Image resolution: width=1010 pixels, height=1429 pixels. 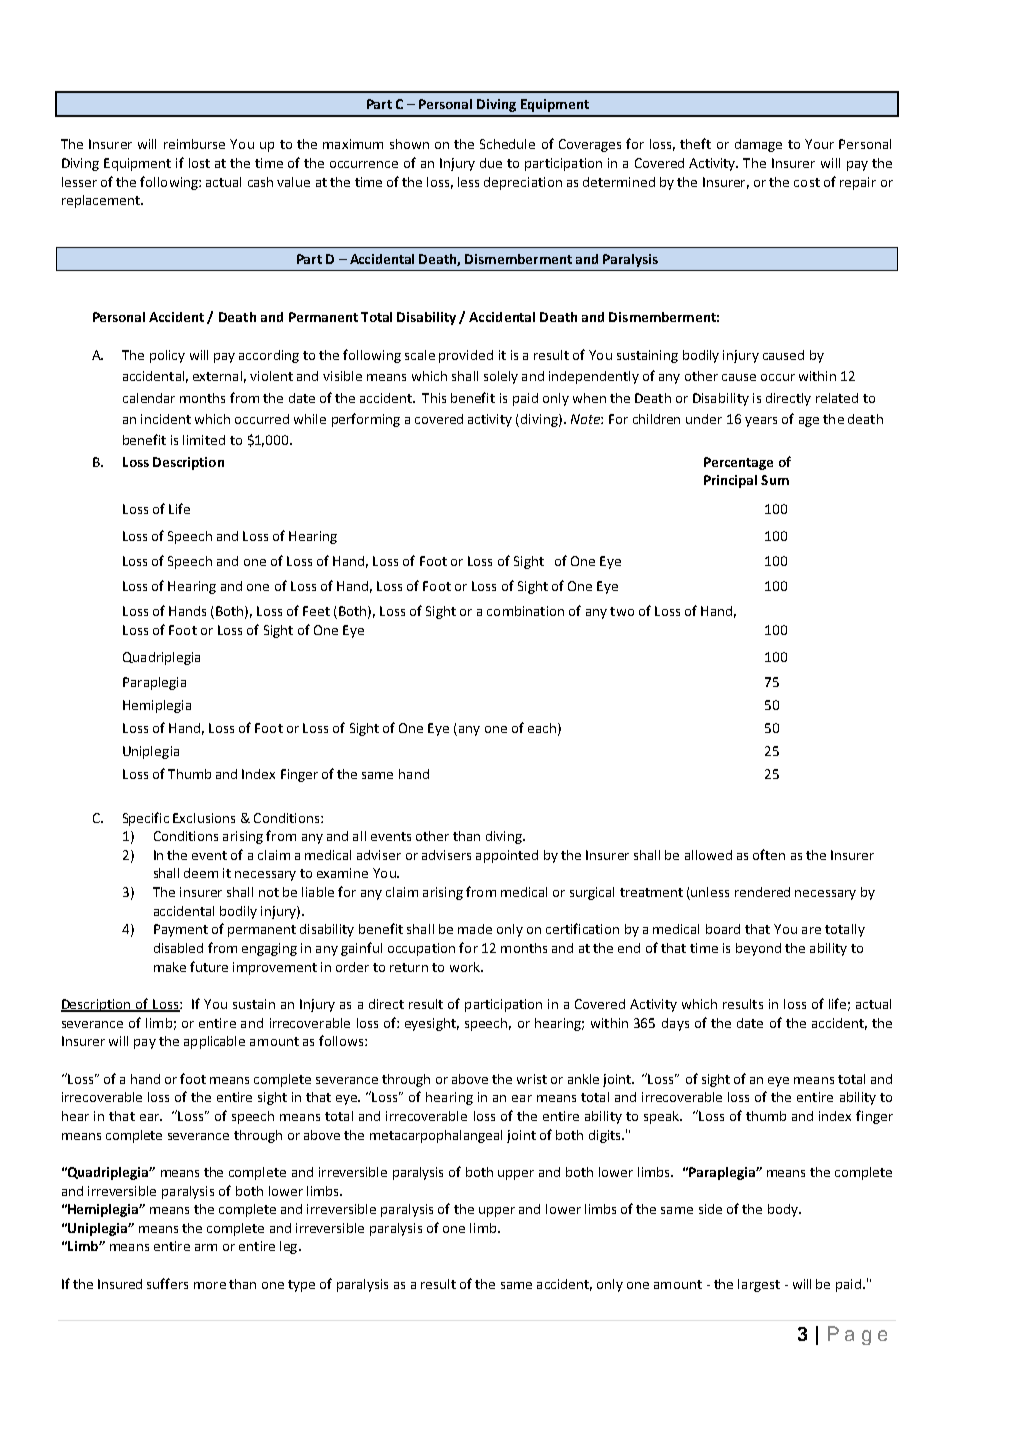 I want to click on largest, so click(x=759, y=1285).
